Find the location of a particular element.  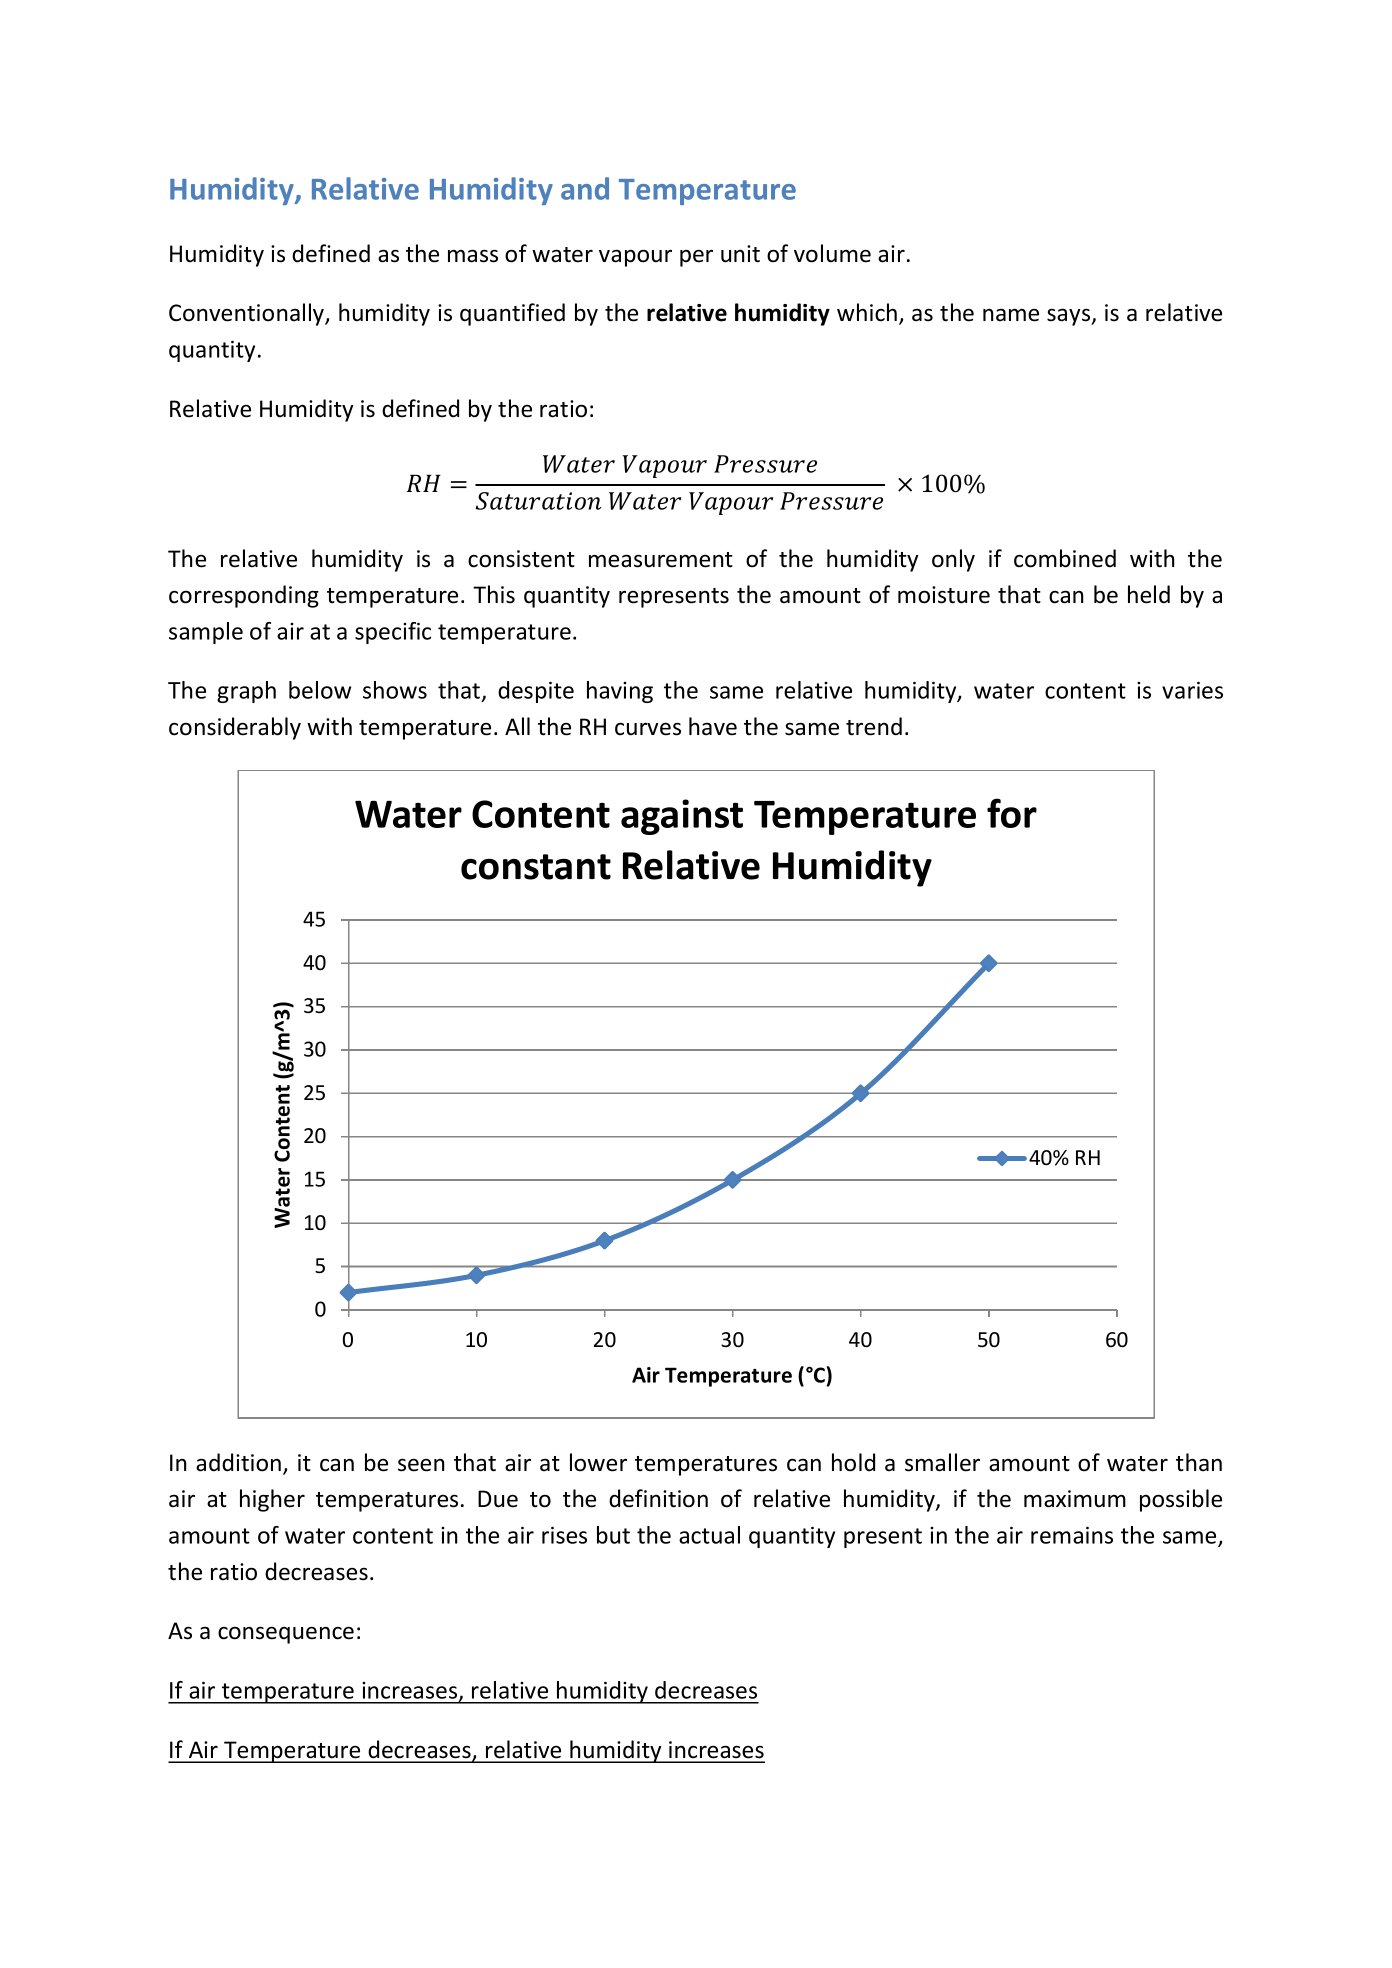

for is located at coordinates (1012, 813).
